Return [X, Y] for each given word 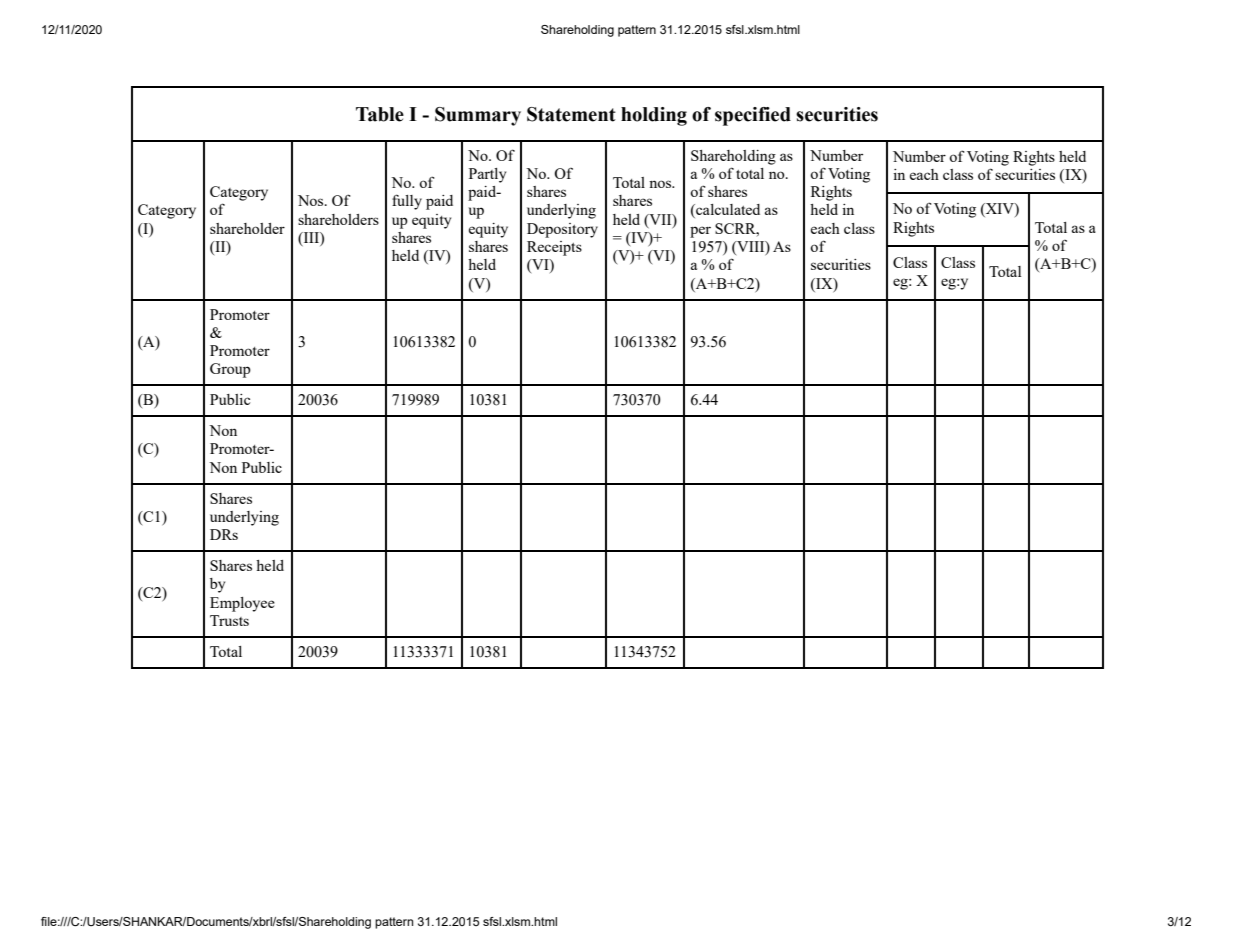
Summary [478, 116]
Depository [562, 230]
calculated [727, 211]
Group [230, 370]
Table [380, 114]
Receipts [554, 248]
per [700, 232]
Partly [487, 175]
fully [407, 202]
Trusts [229, 620]
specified [753, 116]
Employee [242, 604]
